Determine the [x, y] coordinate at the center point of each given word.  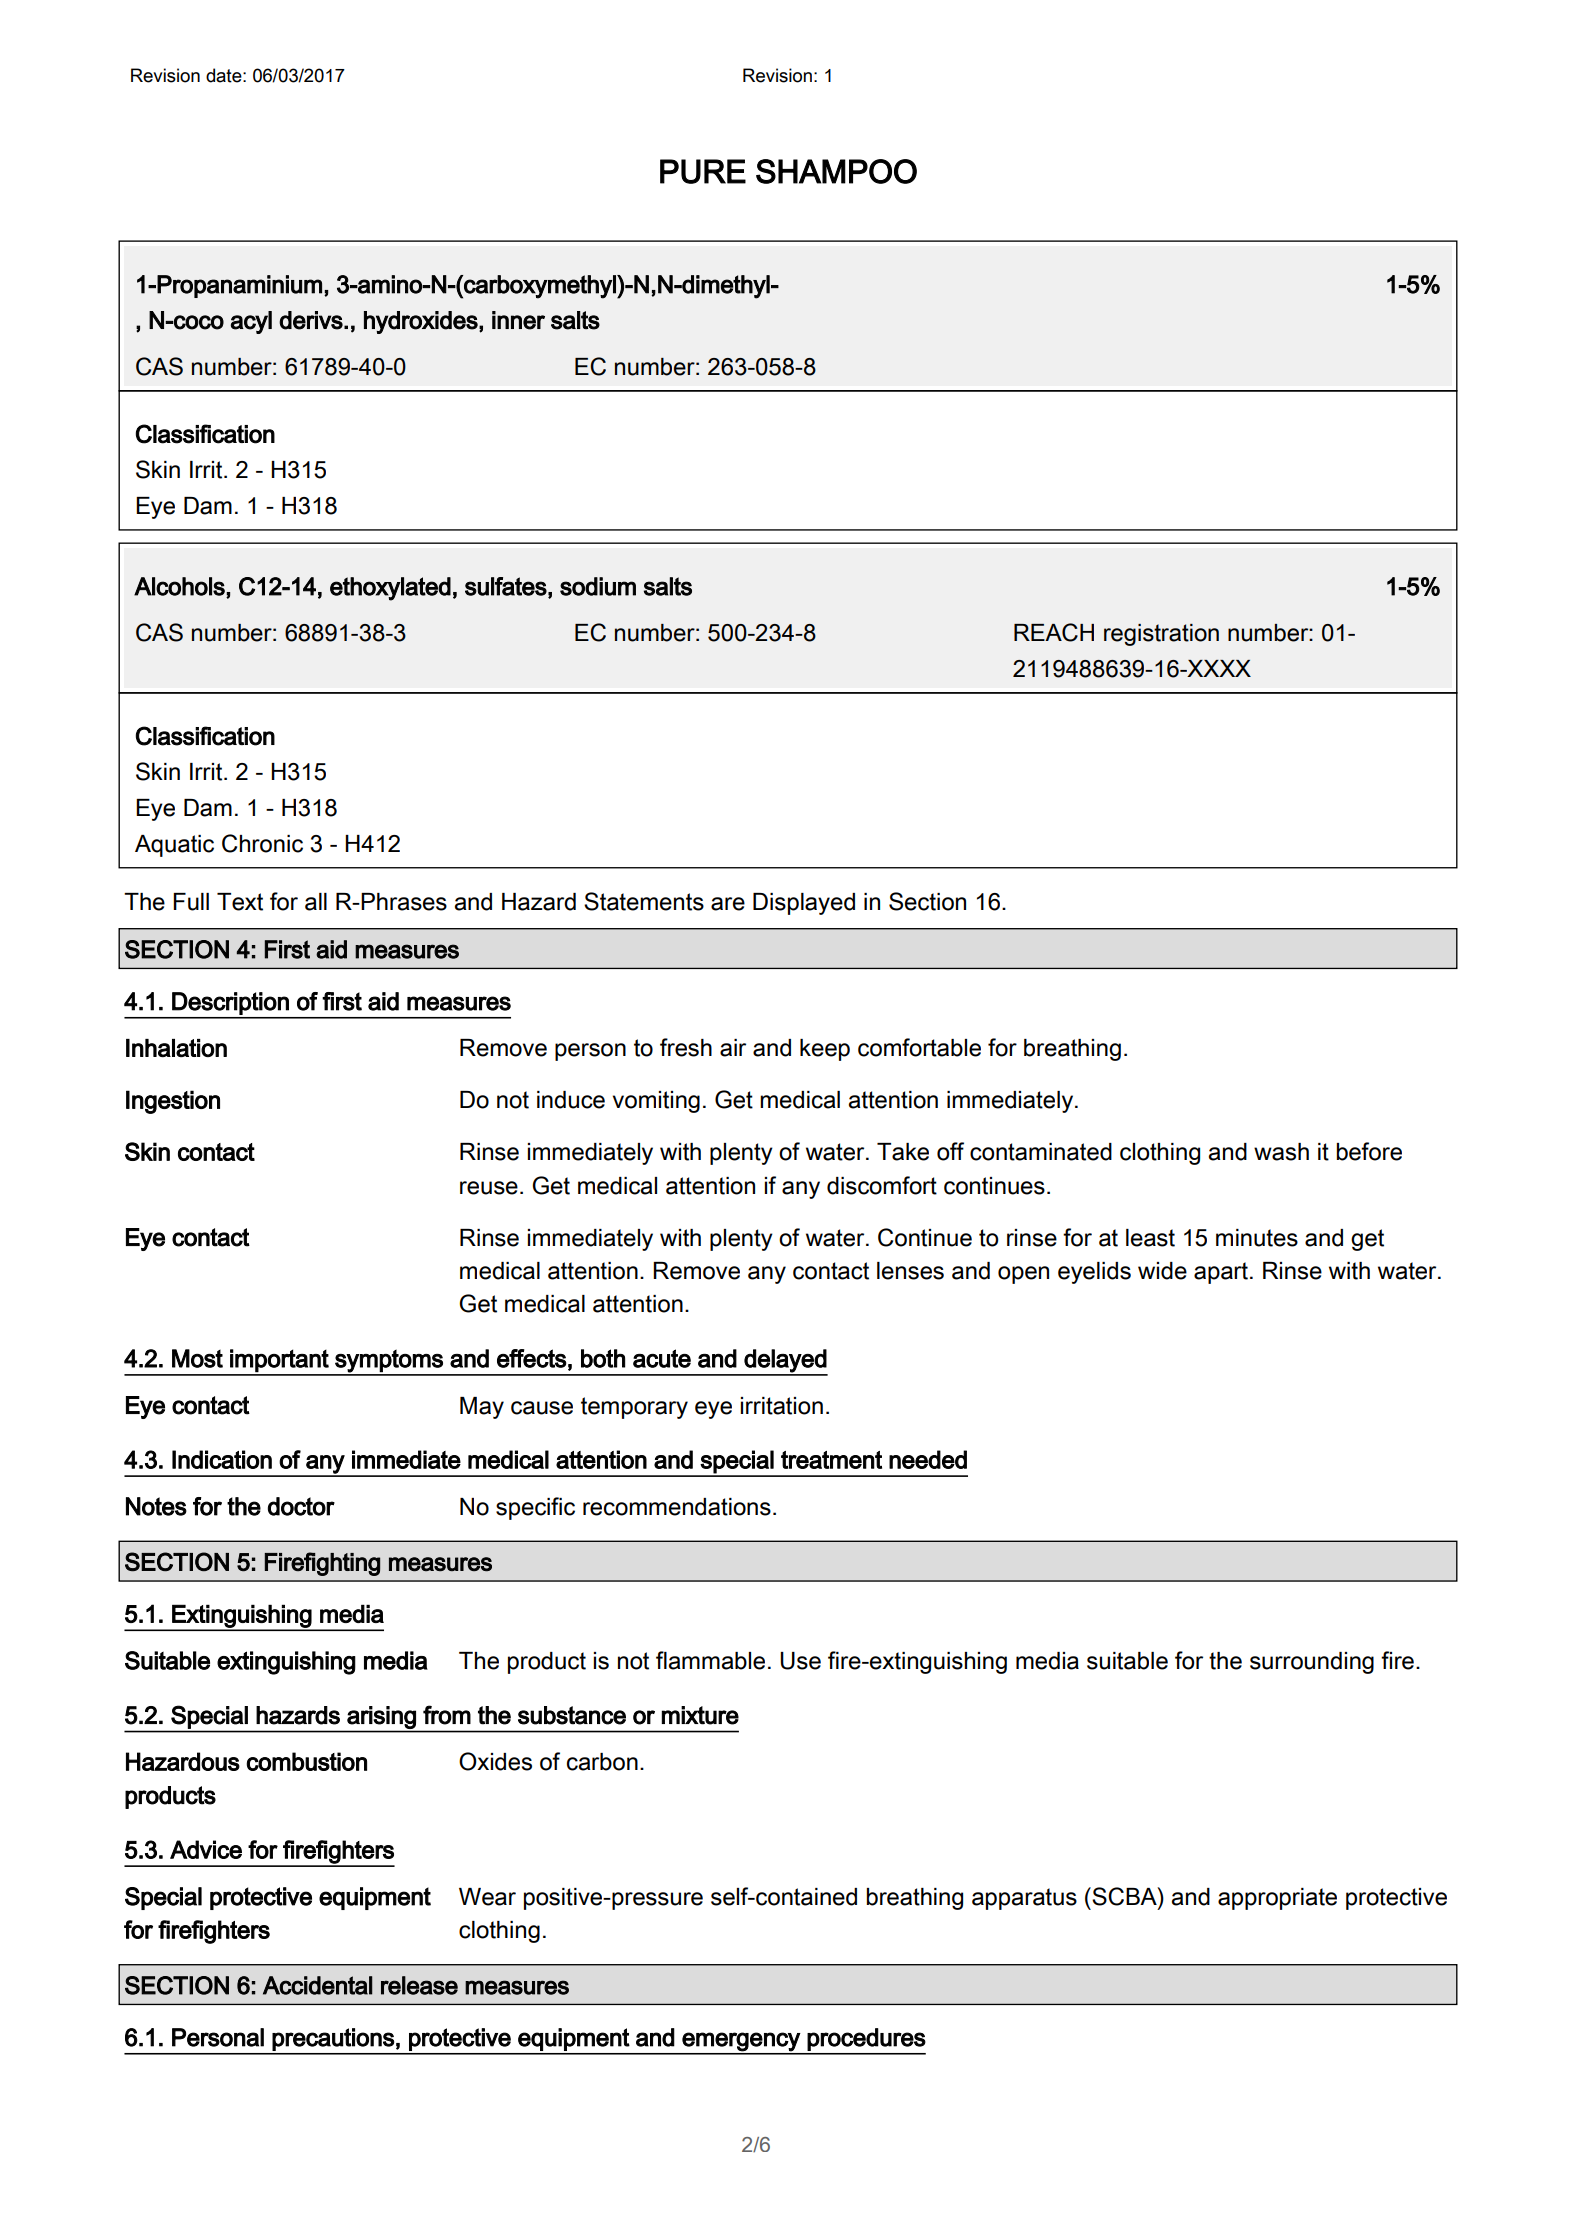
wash [1281, 1152]
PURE [703, 171]
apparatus [1024, 1899]
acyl [251, 322]
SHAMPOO [836, 171]
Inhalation [176, 1048]
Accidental [317, 1985]
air [733, 1048]
